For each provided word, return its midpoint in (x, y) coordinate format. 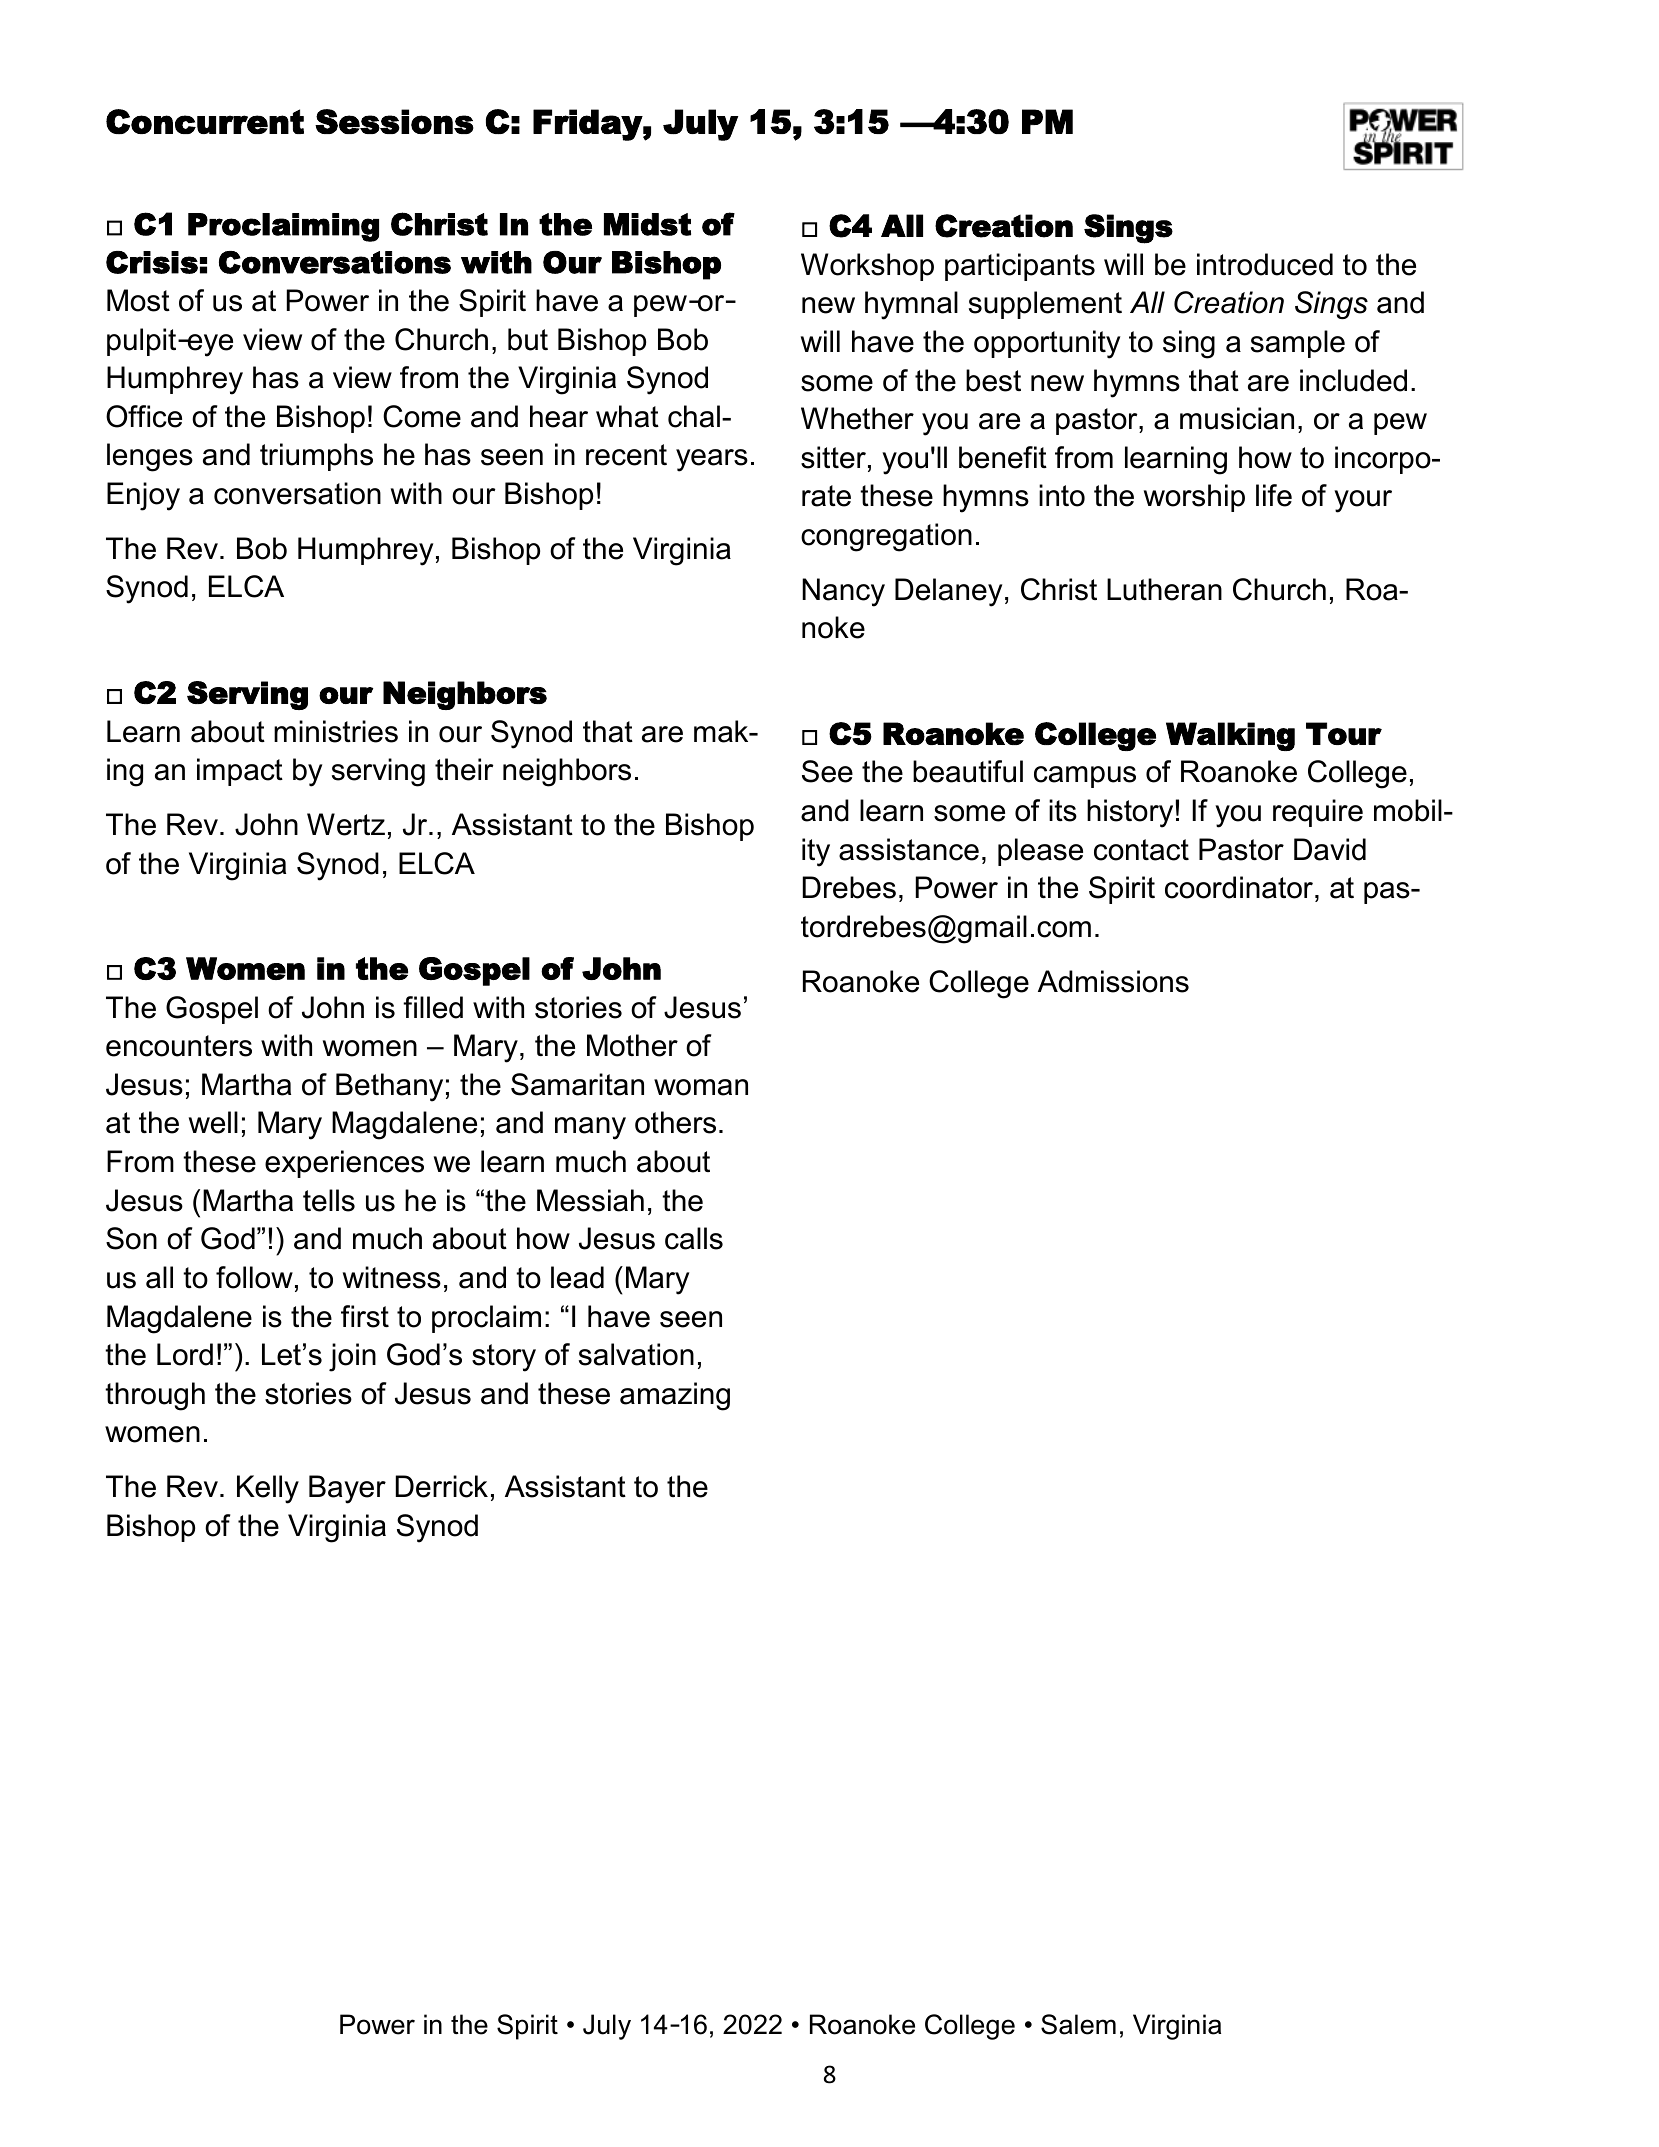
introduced (1265, 264)
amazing (675, 1396)
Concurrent (205, 121)
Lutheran (1164, 589)
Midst (647, 224)
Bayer (347, 1489)
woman (701, 1087)
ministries (336, 731)
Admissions (1113, 981)
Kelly (268, 1489)
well (213, 1122)
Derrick (442, 1486)
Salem (1078, 2024)
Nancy (843, 592)
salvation (636, 1354)
